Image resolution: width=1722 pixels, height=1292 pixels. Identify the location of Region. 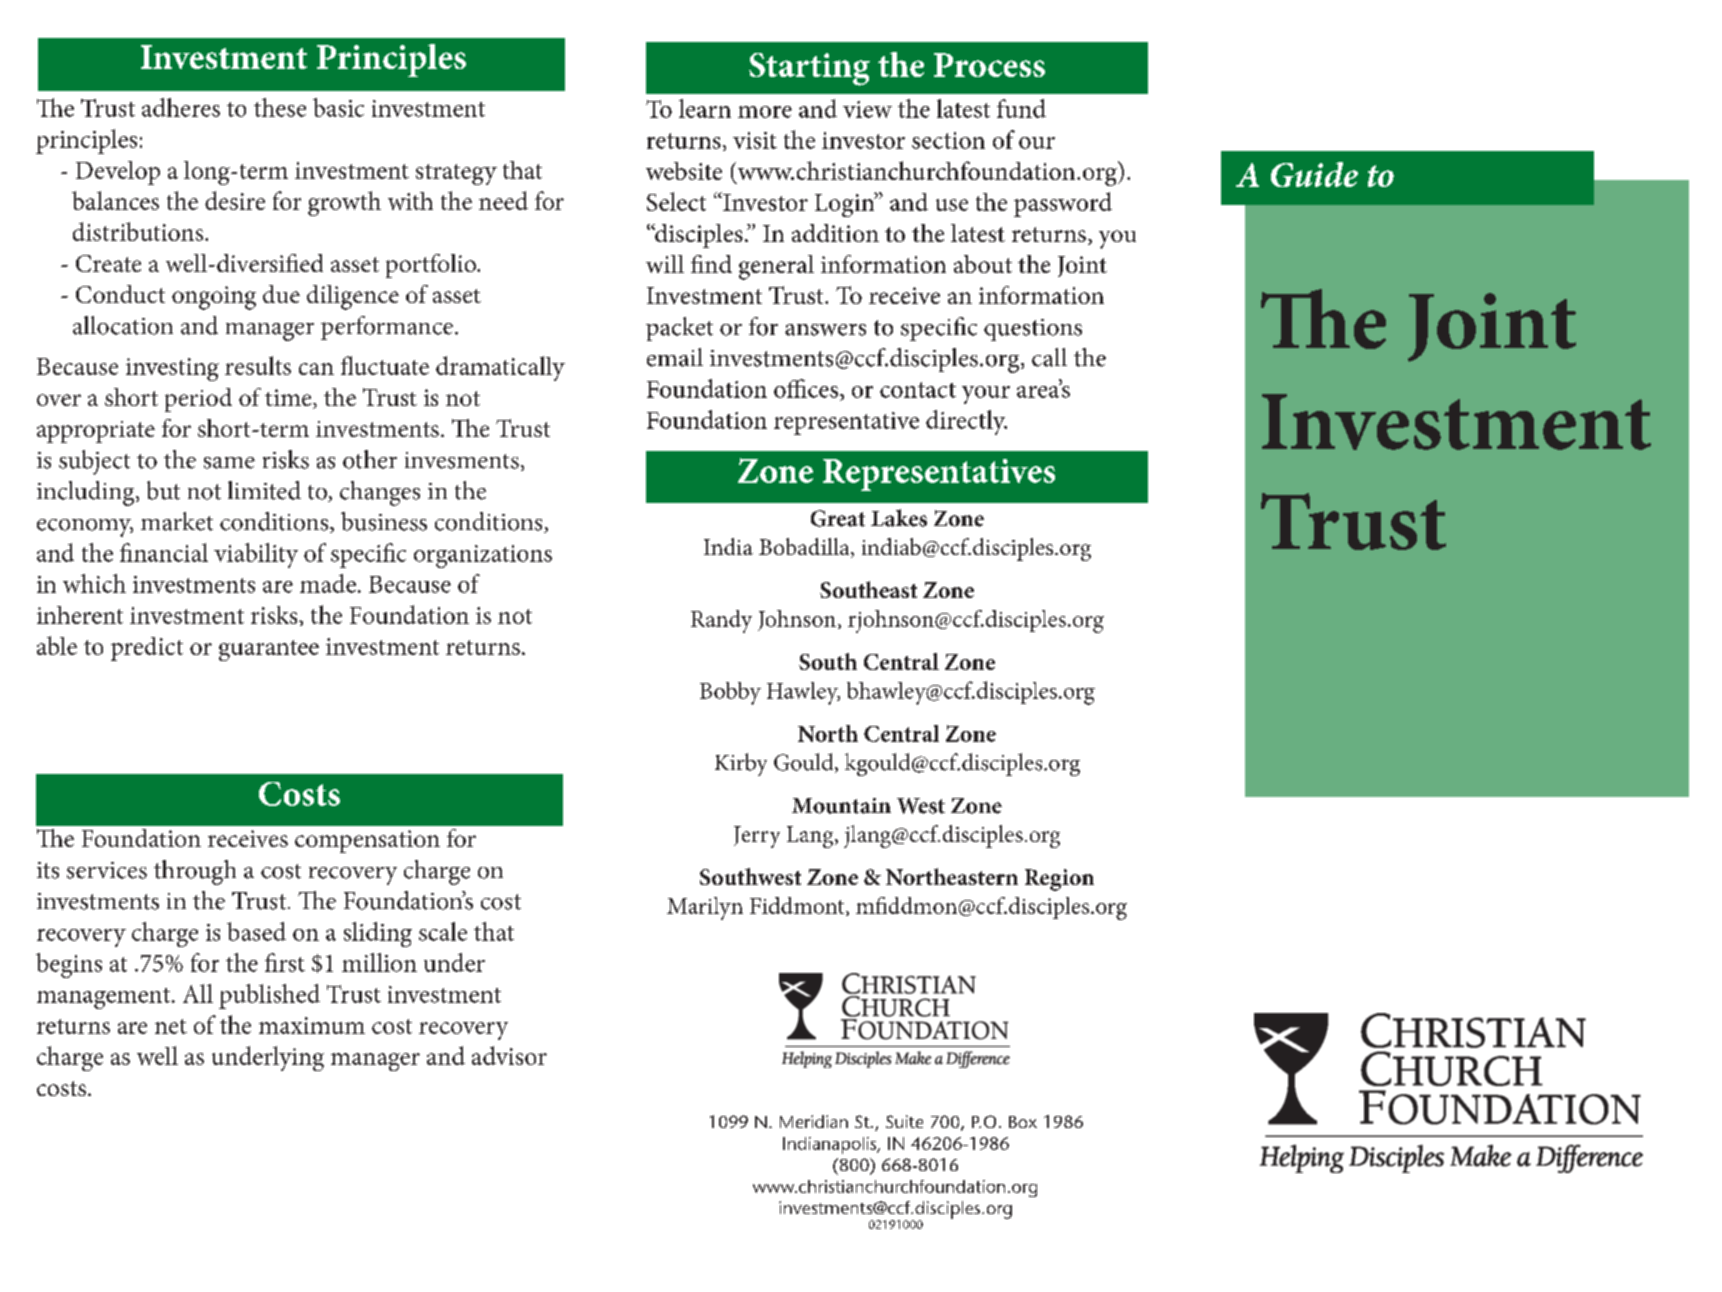
(1059, 880).
